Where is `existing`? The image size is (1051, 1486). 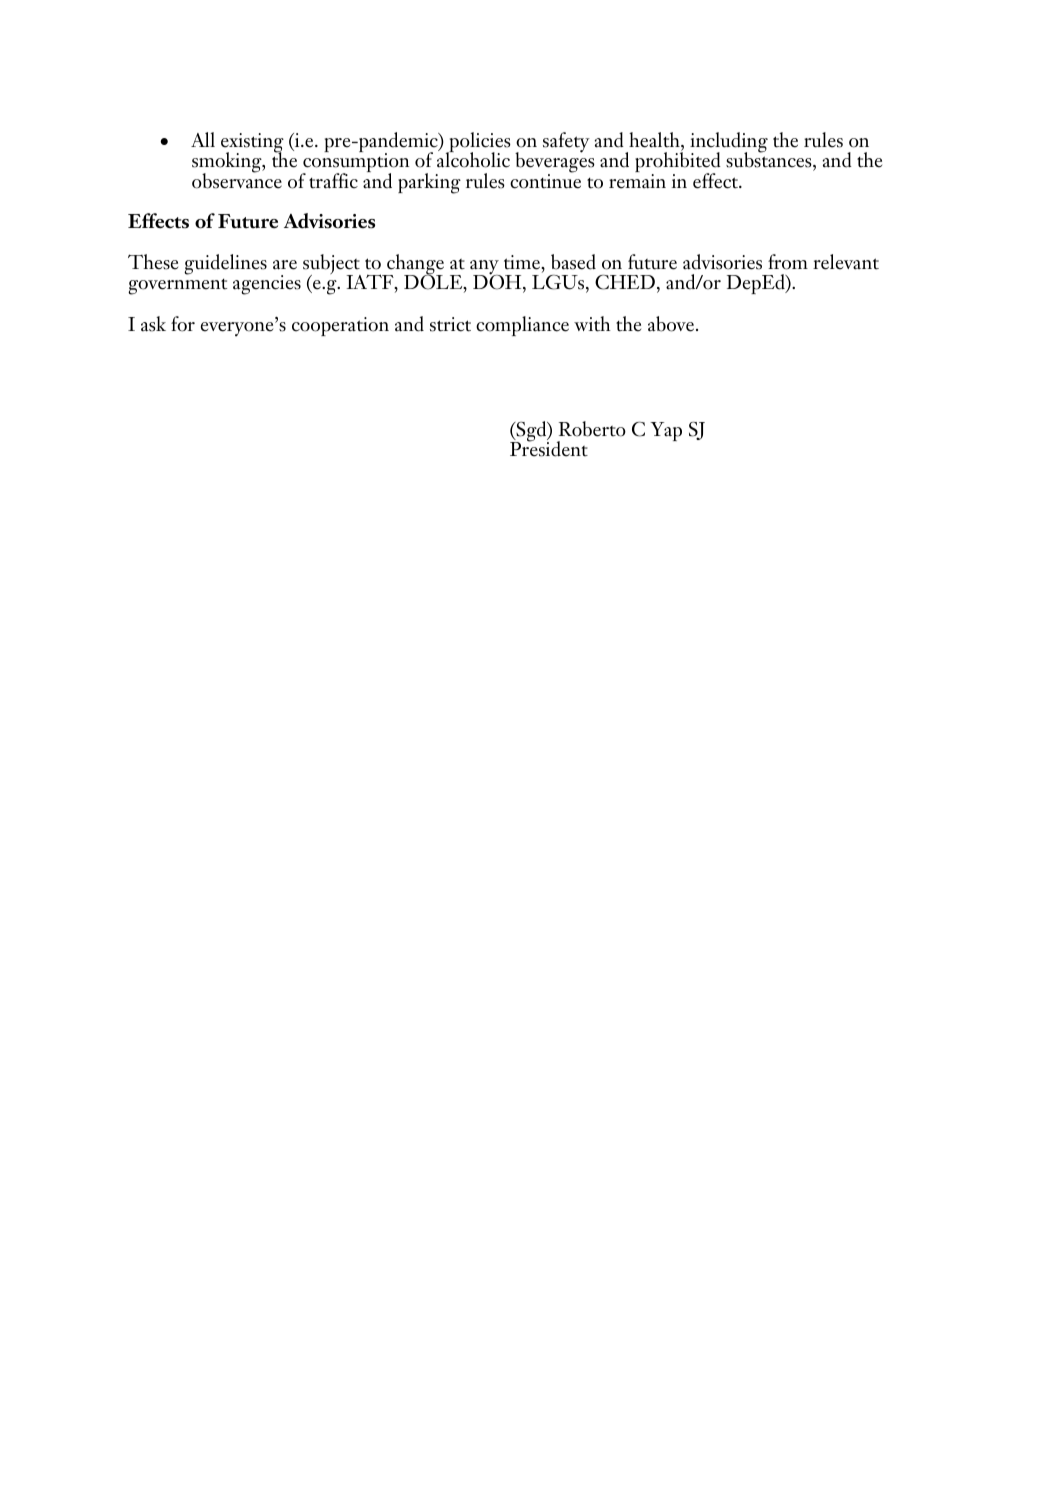
existing is located at coordinates (252, 144).
